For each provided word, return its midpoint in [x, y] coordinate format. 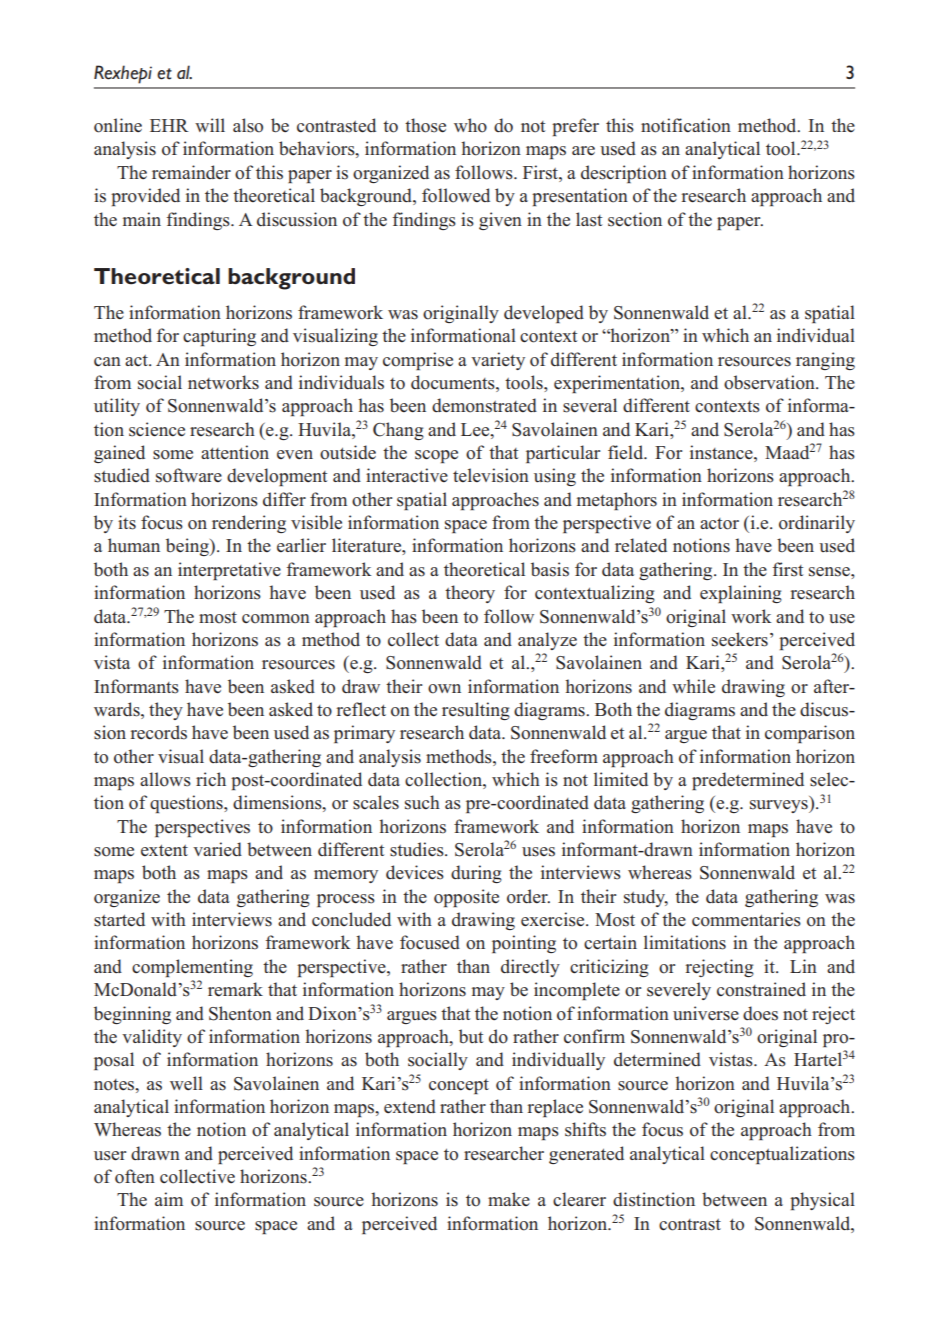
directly [530, 968]
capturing [219, 337]
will [210, 125]
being [188, 547]
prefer [575, 127]
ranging [825, 361]
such [422, 802]
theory [470, 594]
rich [211, 779]
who [470, 125]
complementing [192, 968]
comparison [810, 734]
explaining [741, 594]
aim [169, 1199]
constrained [761, 989]
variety [498, 361]
